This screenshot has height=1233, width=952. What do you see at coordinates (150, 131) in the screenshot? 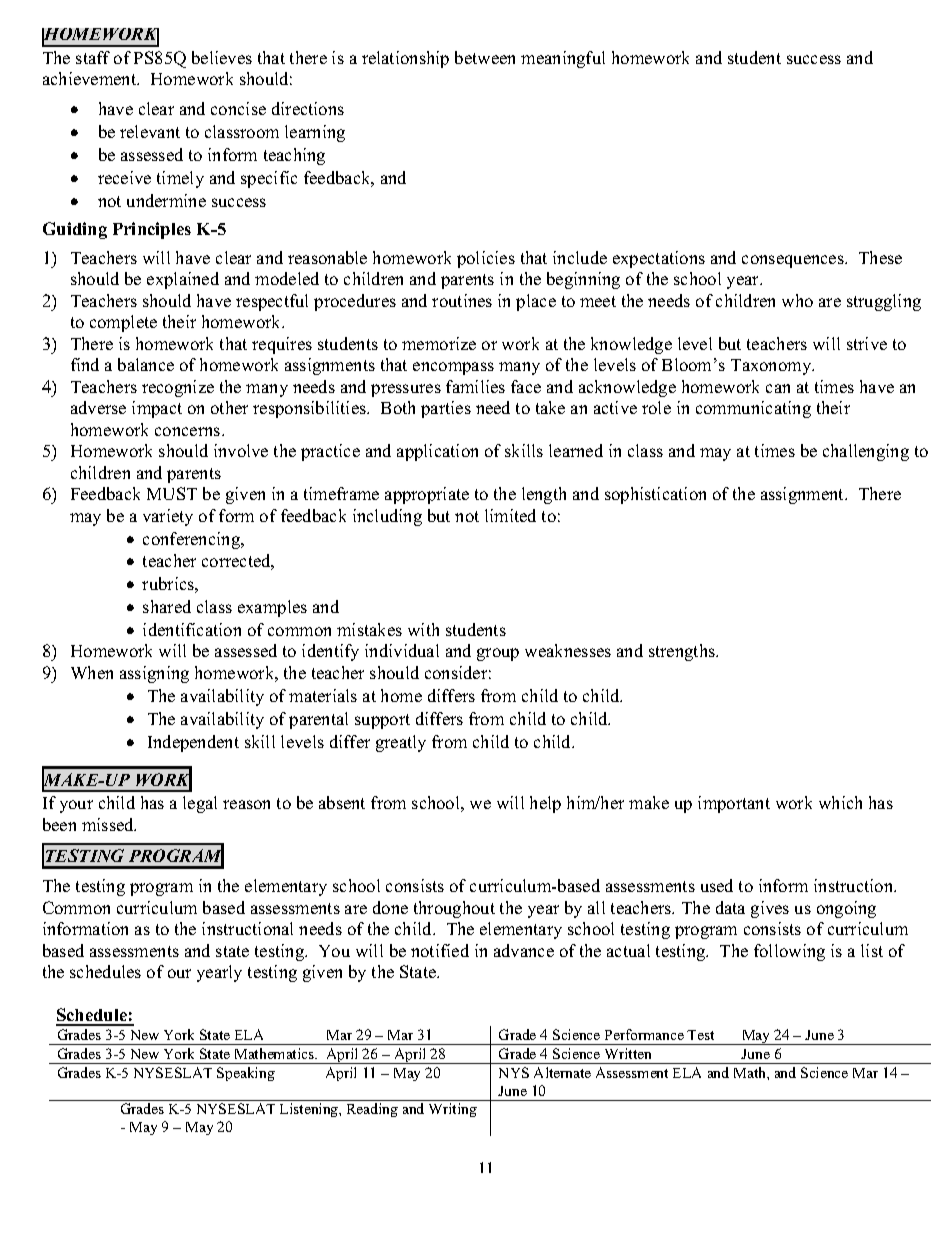
I see `relevant` at bounding box center [150, 131].
